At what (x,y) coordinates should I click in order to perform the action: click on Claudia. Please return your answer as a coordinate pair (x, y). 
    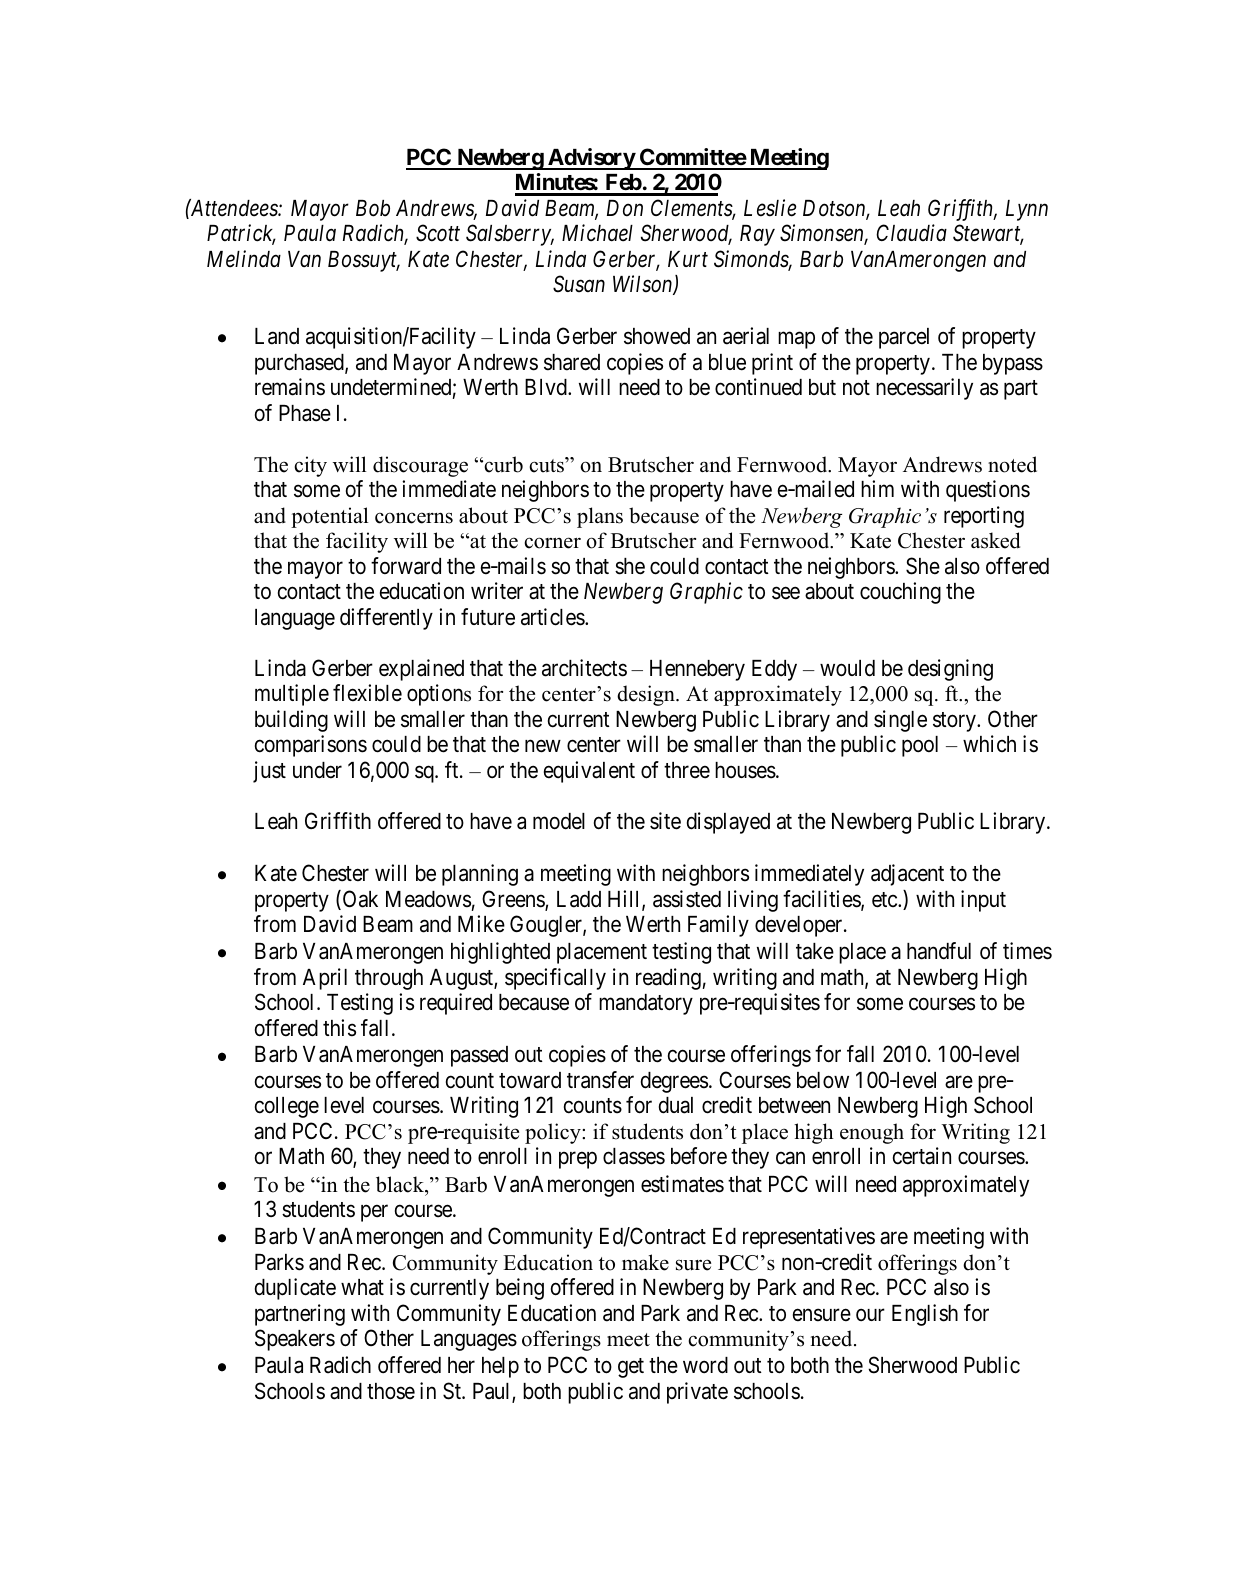
    Looking at the image, I should click on (911, 233).
